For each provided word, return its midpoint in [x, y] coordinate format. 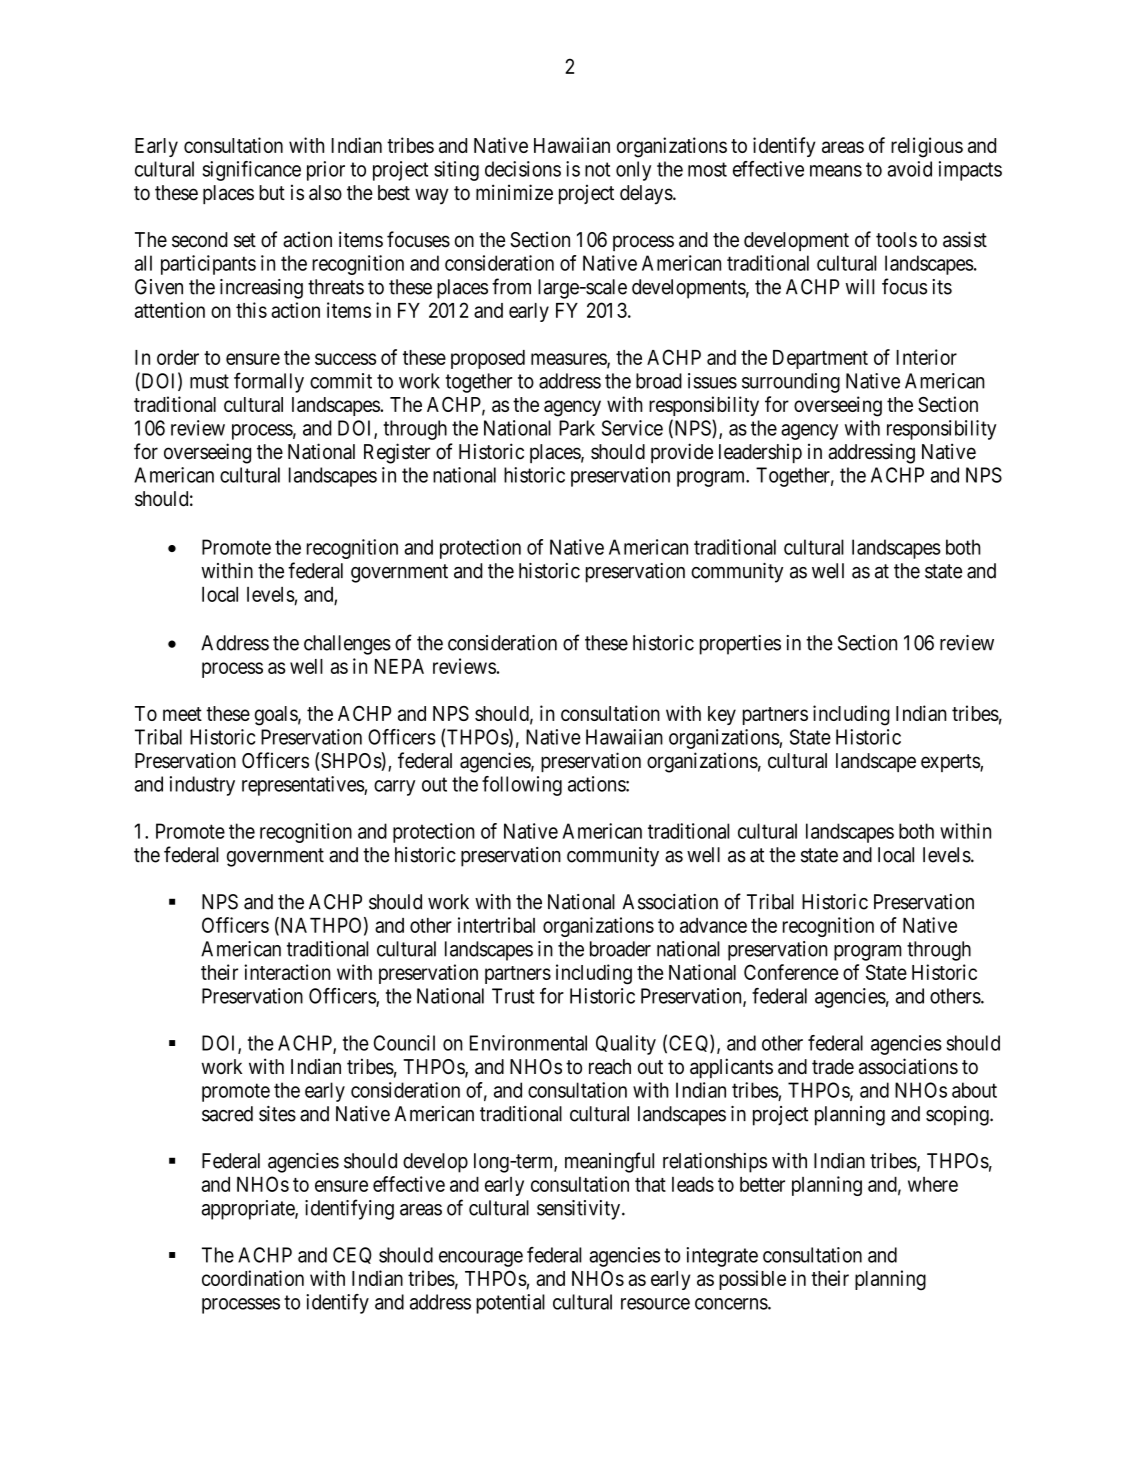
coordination [253, 1278]
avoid [910, 169]
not [597, 169]
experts [951, 763]
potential [510, 1304]
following [522, 786]
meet [182, 714]
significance [252, 171]
